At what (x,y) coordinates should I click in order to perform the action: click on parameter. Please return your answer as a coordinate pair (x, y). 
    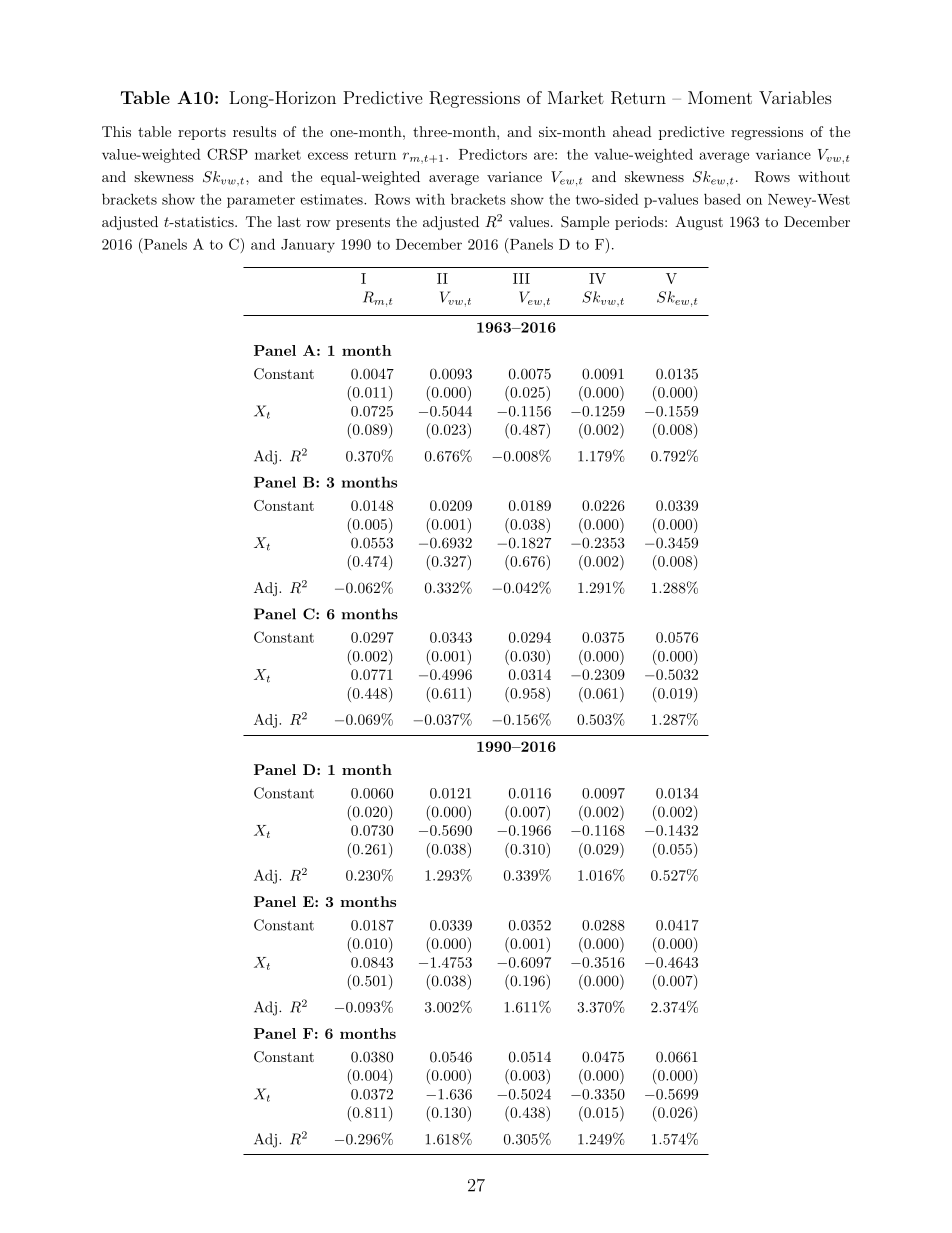
    Looking at the image, I should click on (261, 201).
